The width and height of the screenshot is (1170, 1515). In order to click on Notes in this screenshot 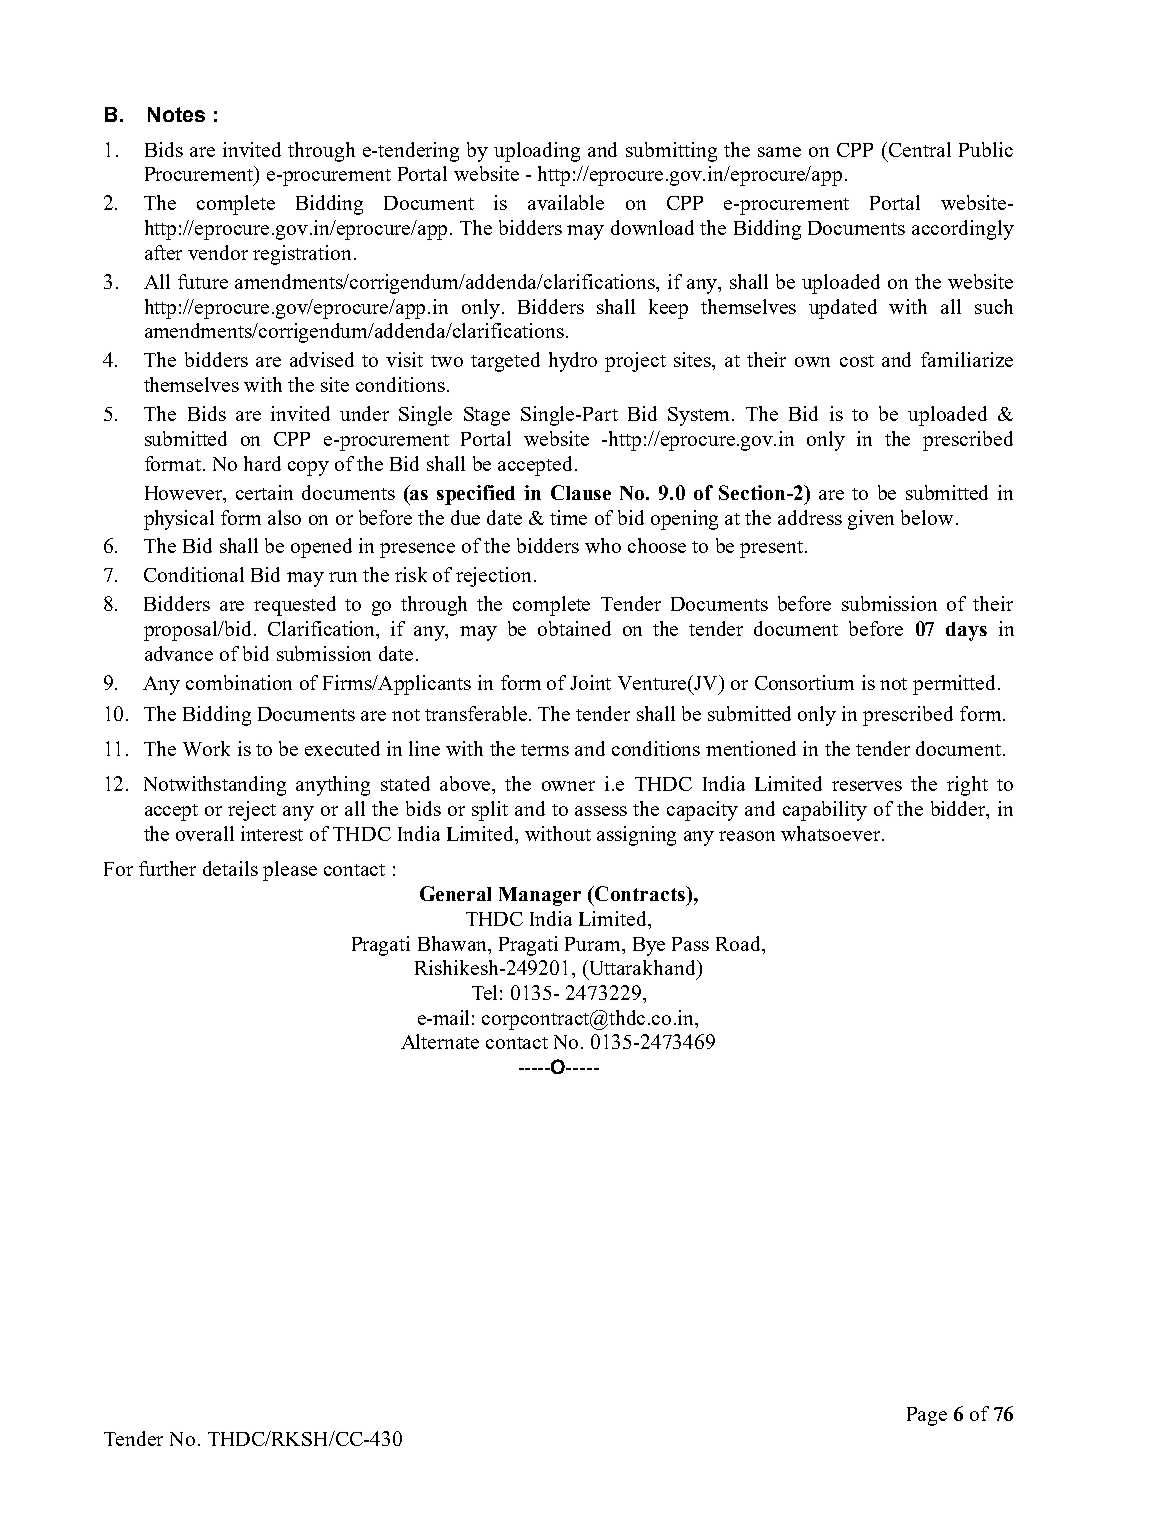, I will do `click(176, 114)`.
